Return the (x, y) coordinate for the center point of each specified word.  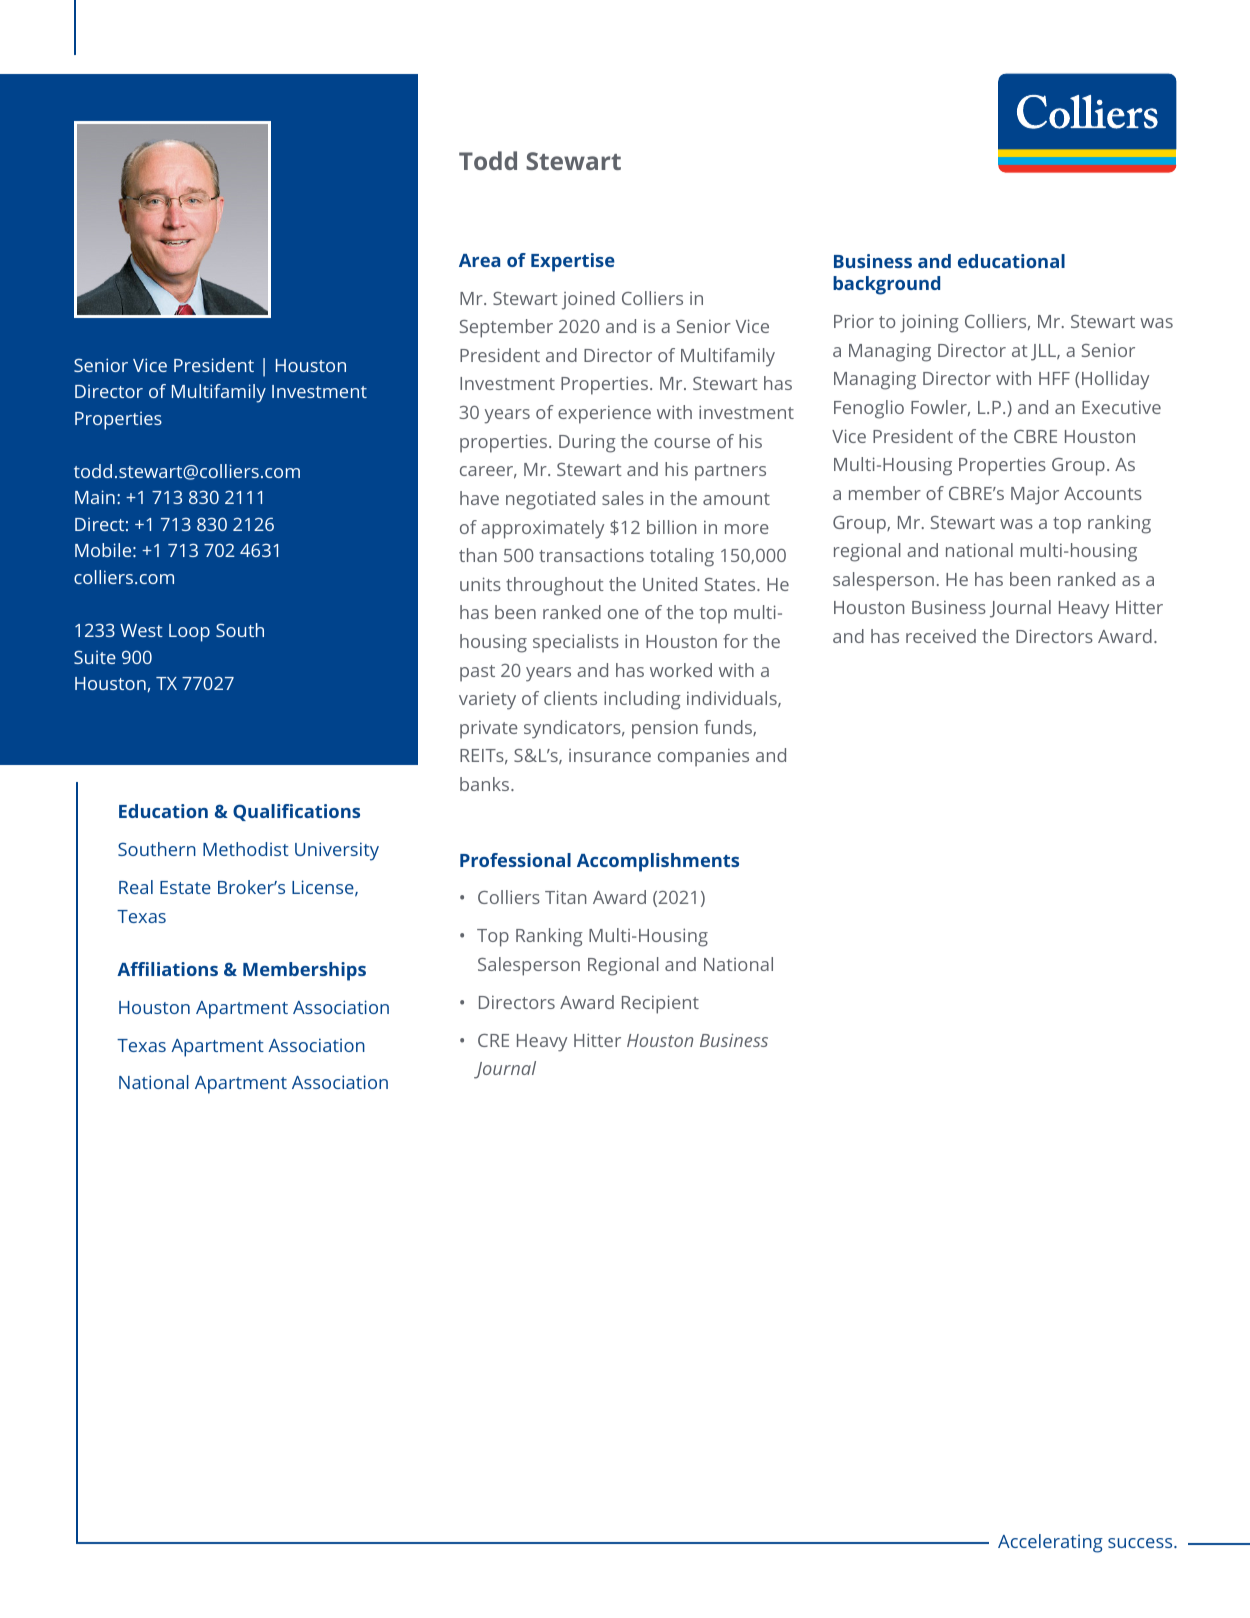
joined (588, 300)
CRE (493, 1040)
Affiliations (167, 969)
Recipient (660, 1004)
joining (929, 323)
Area (479, 260)
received (941, 636)
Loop (189, 633)
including (642, 700)
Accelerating (1050, 1543)
